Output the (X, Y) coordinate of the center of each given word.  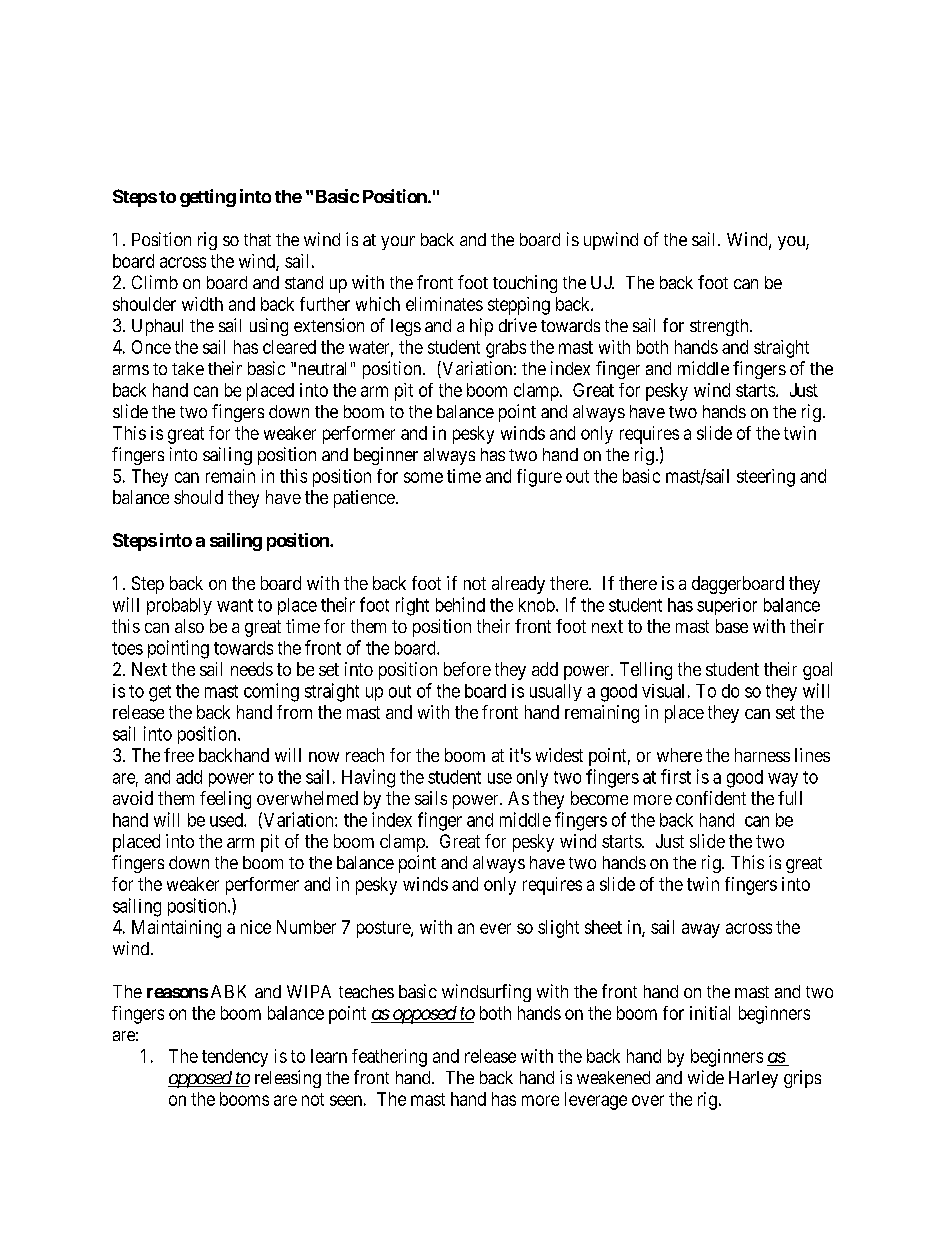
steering (766, 478)
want (235, 605)
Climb (155, 282)
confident (711, 798)
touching (525, 284)
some (423, 477)
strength (720, 327)
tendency (235, 1058)
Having (368, 778)
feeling (225, 800)
